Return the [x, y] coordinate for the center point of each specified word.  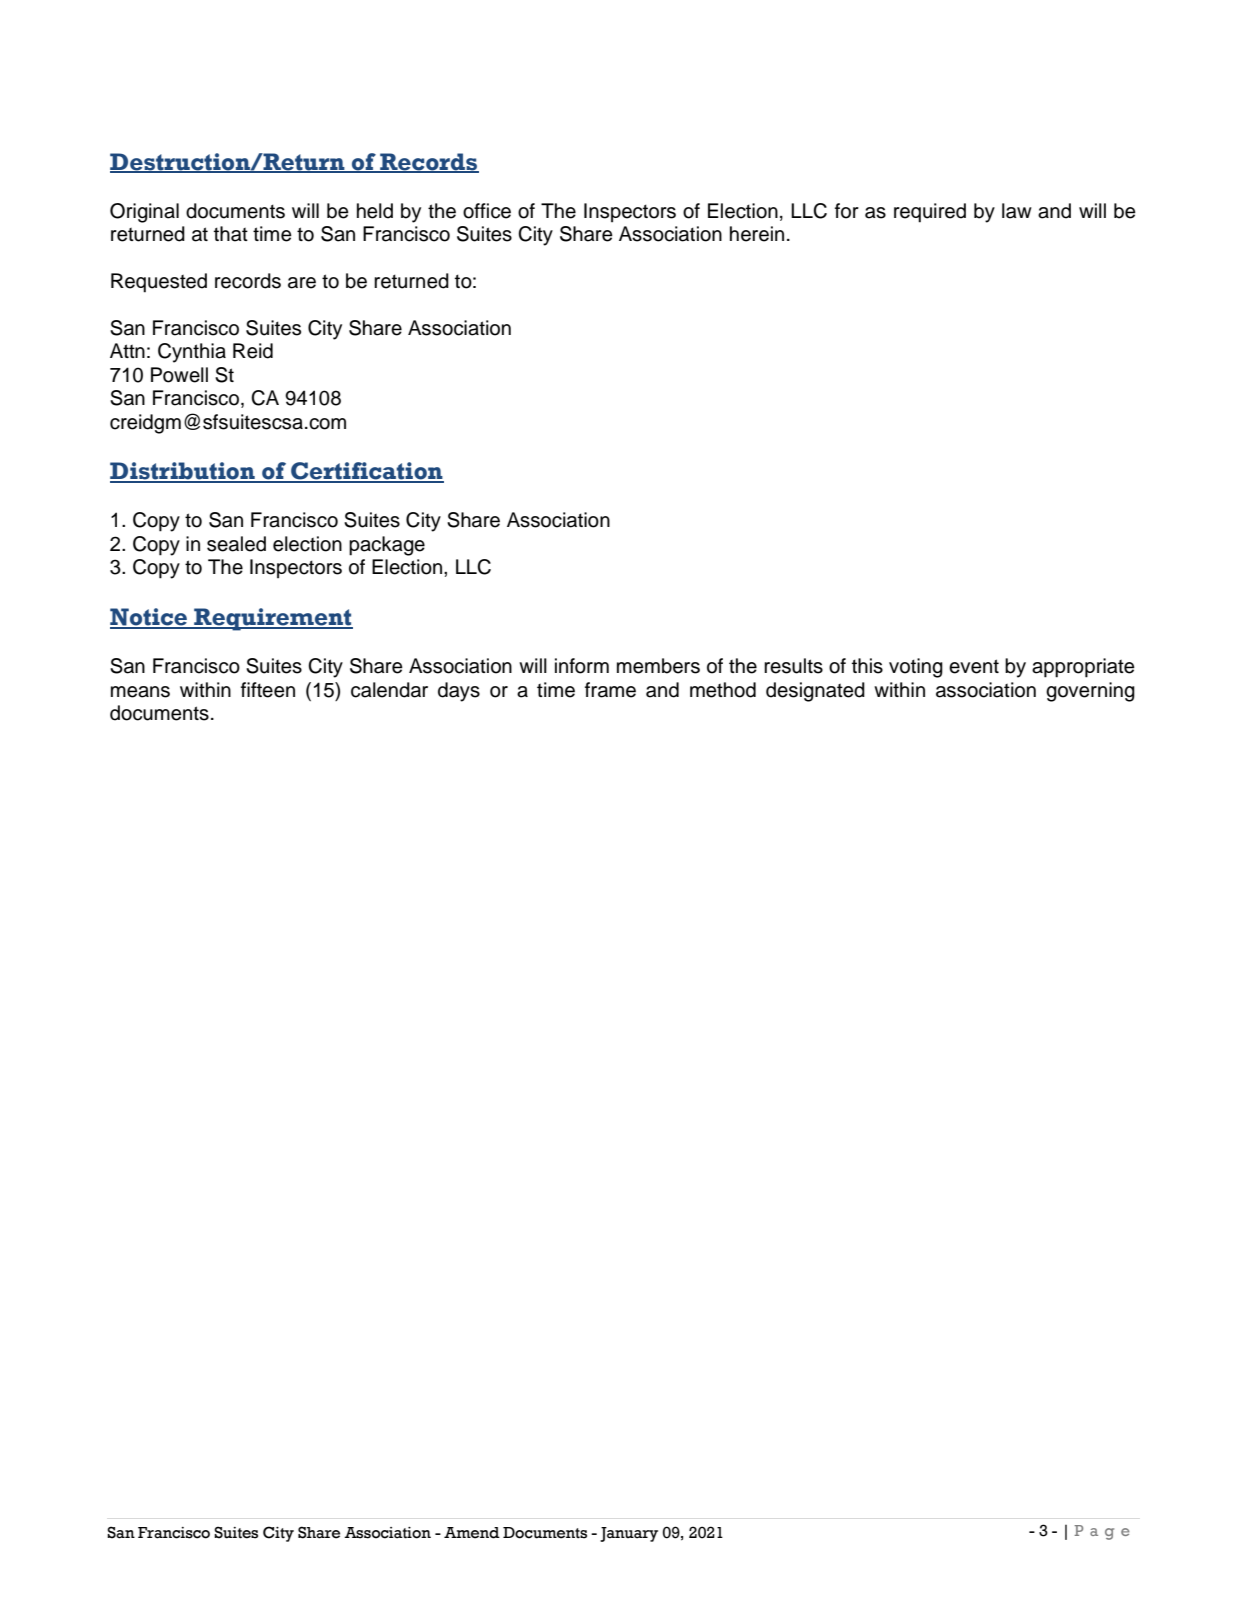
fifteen [268, 690]
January [629, 1534]
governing [1090, 692]
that [231, 234]
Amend [472, 1533]
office [487, 211]
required [930, 213]
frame [610, 690]
